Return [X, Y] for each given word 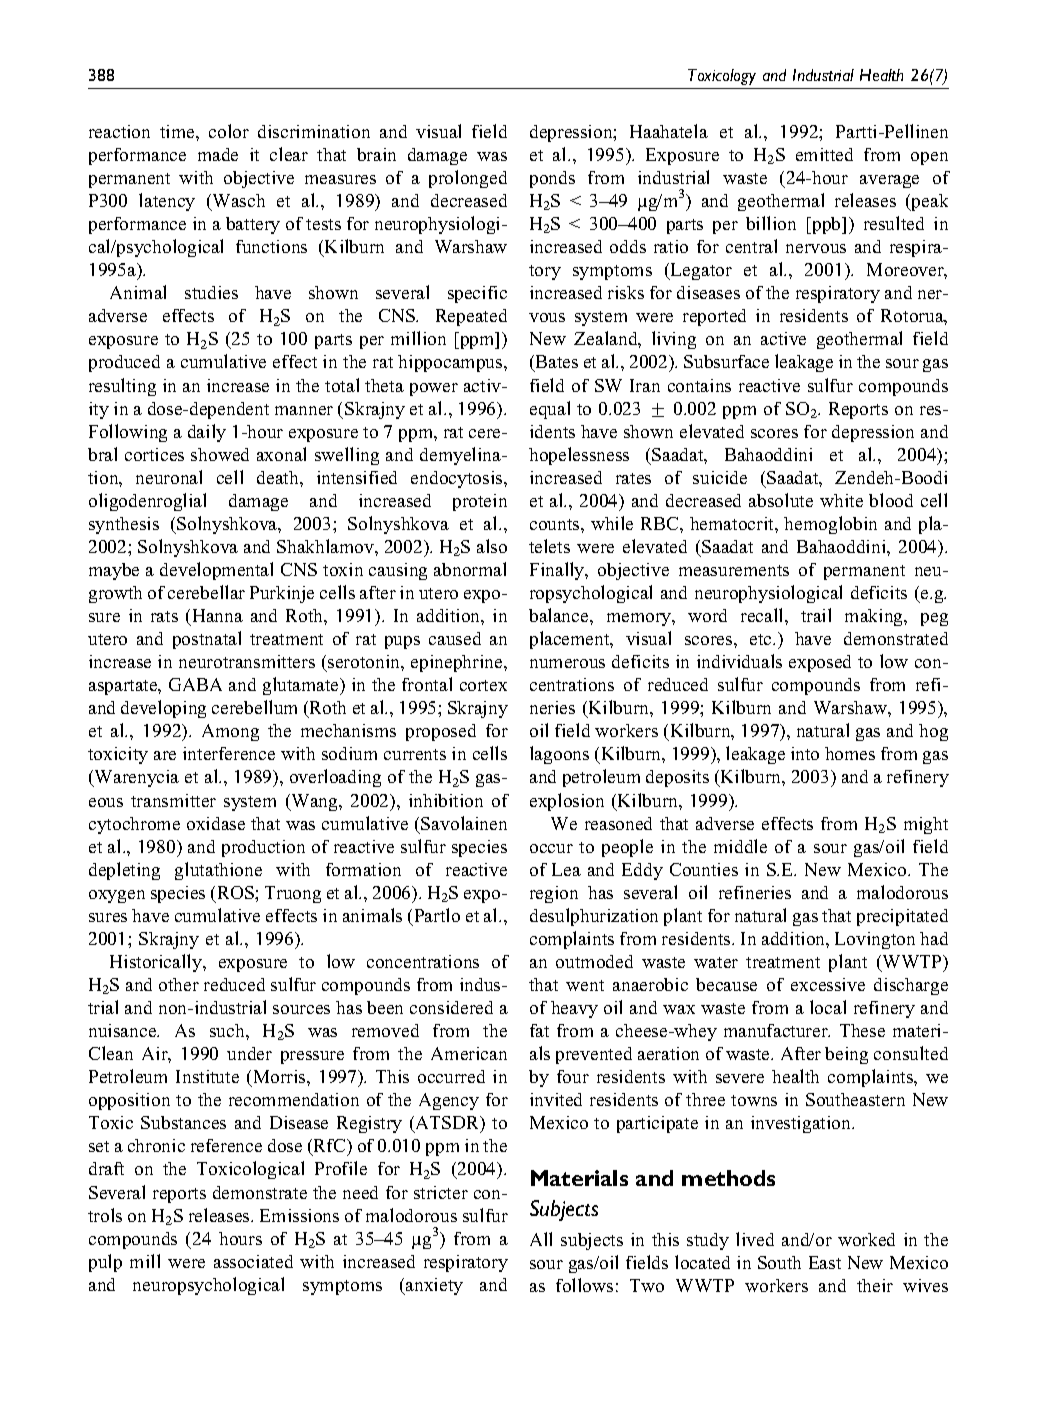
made [218, 154]
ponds [552, 179]
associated [253, 1261]
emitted [824, 154]
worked [866, 1239]
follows [584, 1285]
